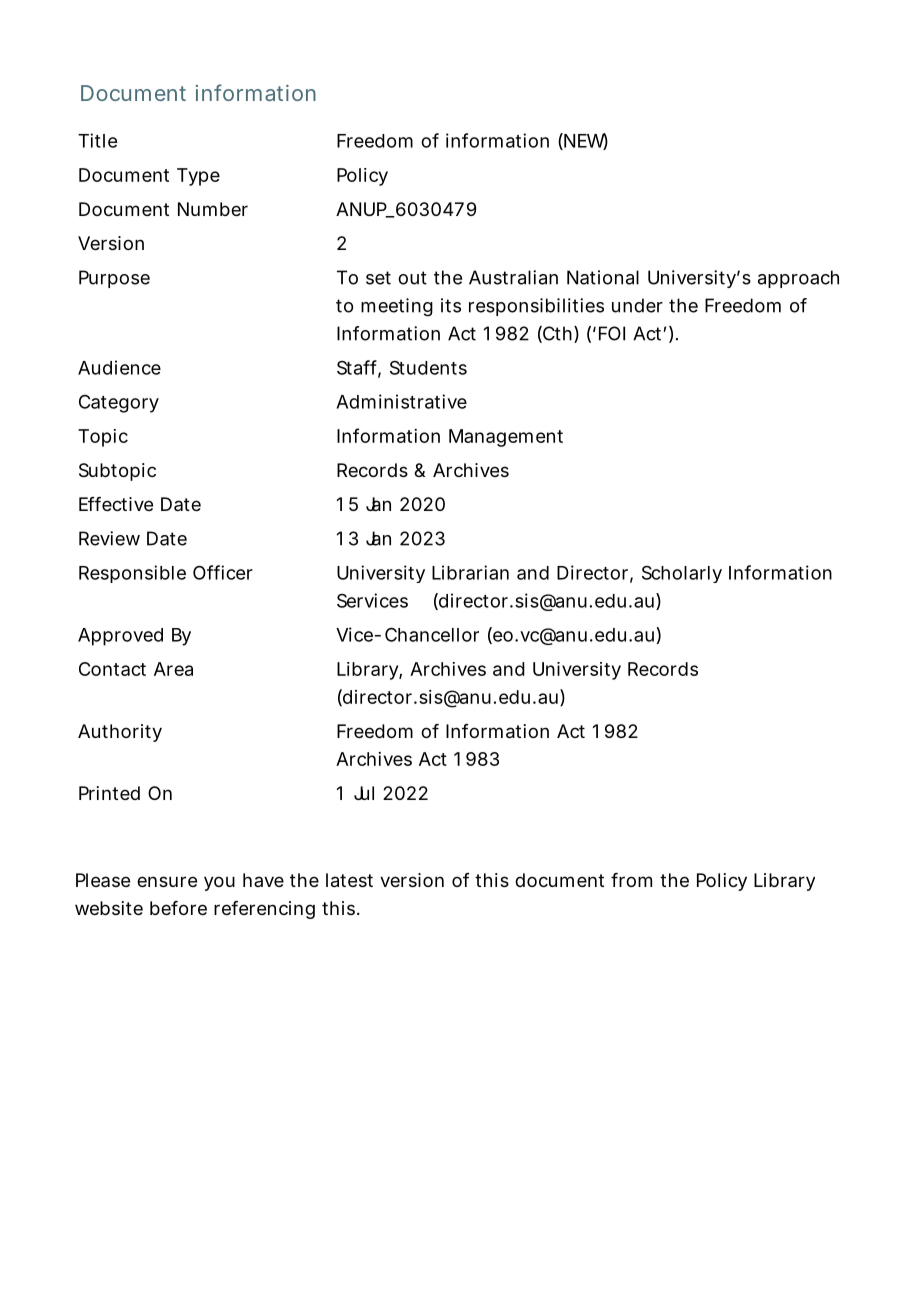  Describe the element at coordinates (349, 880) in the document. I see `latest` at that location.
